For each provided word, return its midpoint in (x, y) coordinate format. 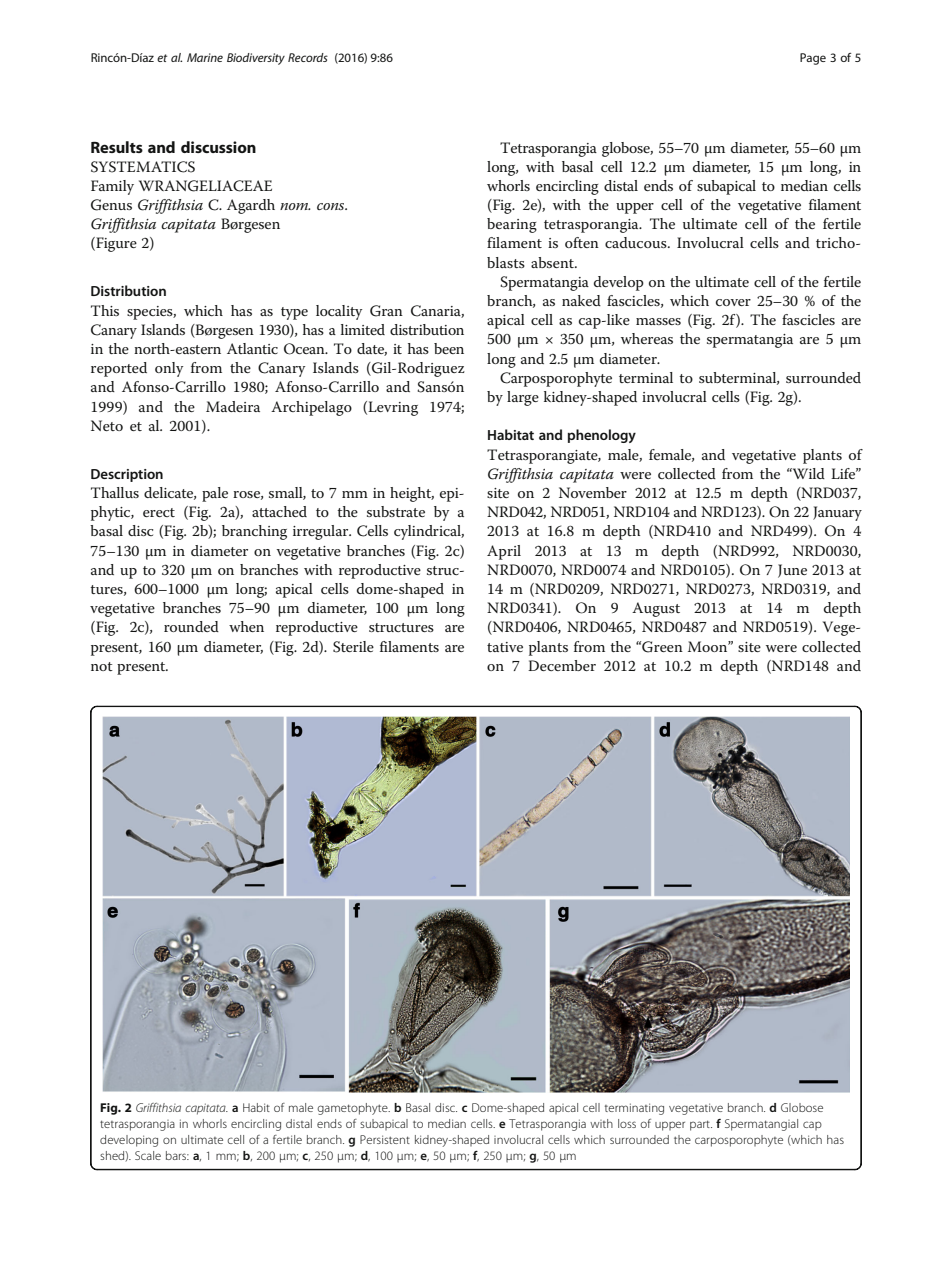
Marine (205, 57)
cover (733, 302)
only (169, 369)
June (792, 571)
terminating (634, 1109)
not (102, 666)
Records (308, 57)
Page (813, 59)
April (504, 552)
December (562, 665)
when (246, 626)
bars (177, 1155)
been (449, 348)
